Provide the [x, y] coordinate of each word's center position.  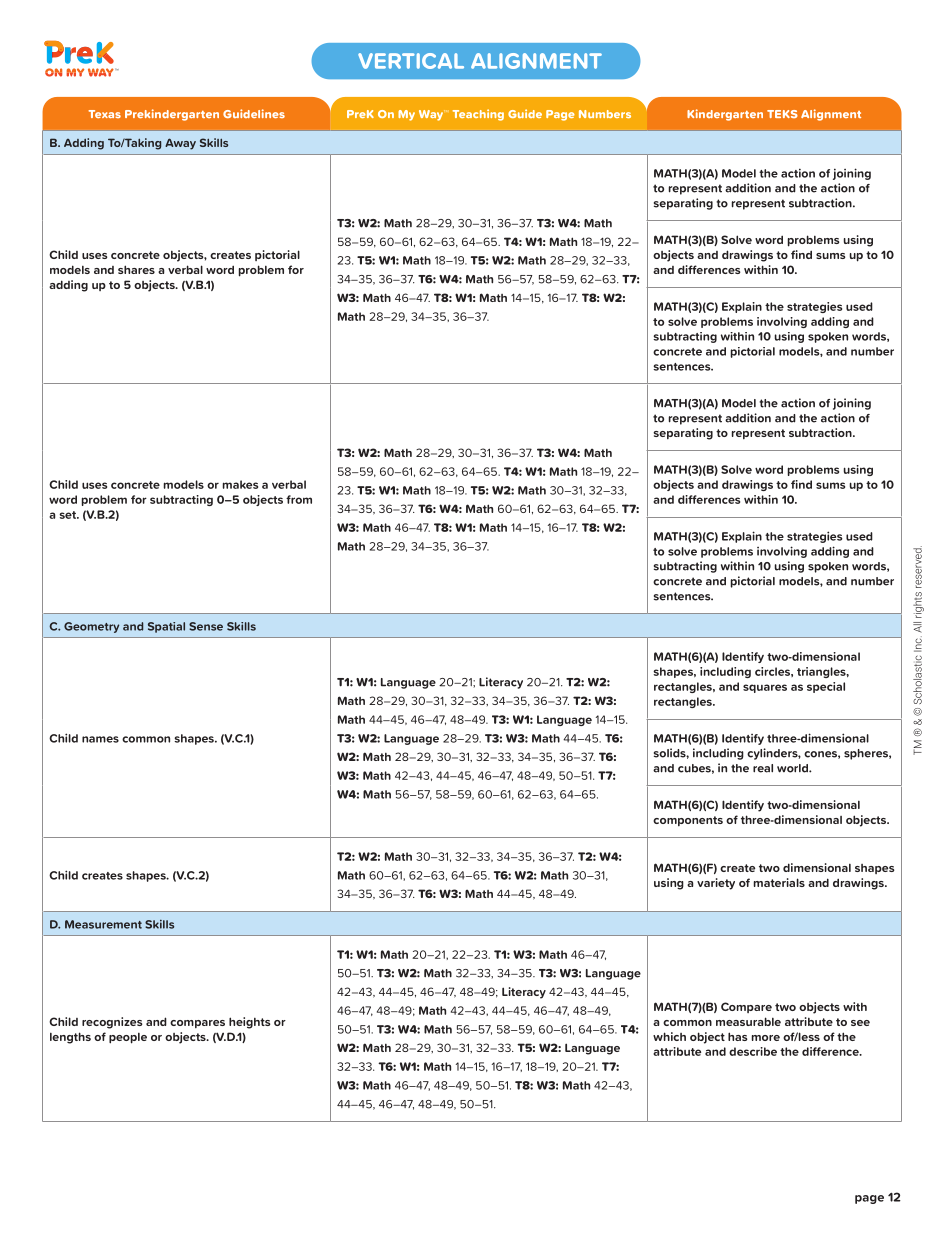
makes [240, 484]
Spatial [166, 627]
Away [180, 144]
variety [716, 884]
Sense [206, 626]
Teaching [478, 115]
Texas [104, 114]
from [299, 499]
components [688, 821]
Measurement [103, 924]
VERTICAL [411, 61]
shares [136, 269]
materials [779, 882]
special [826, 687]
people [128, 1038]
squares [765, 688]
